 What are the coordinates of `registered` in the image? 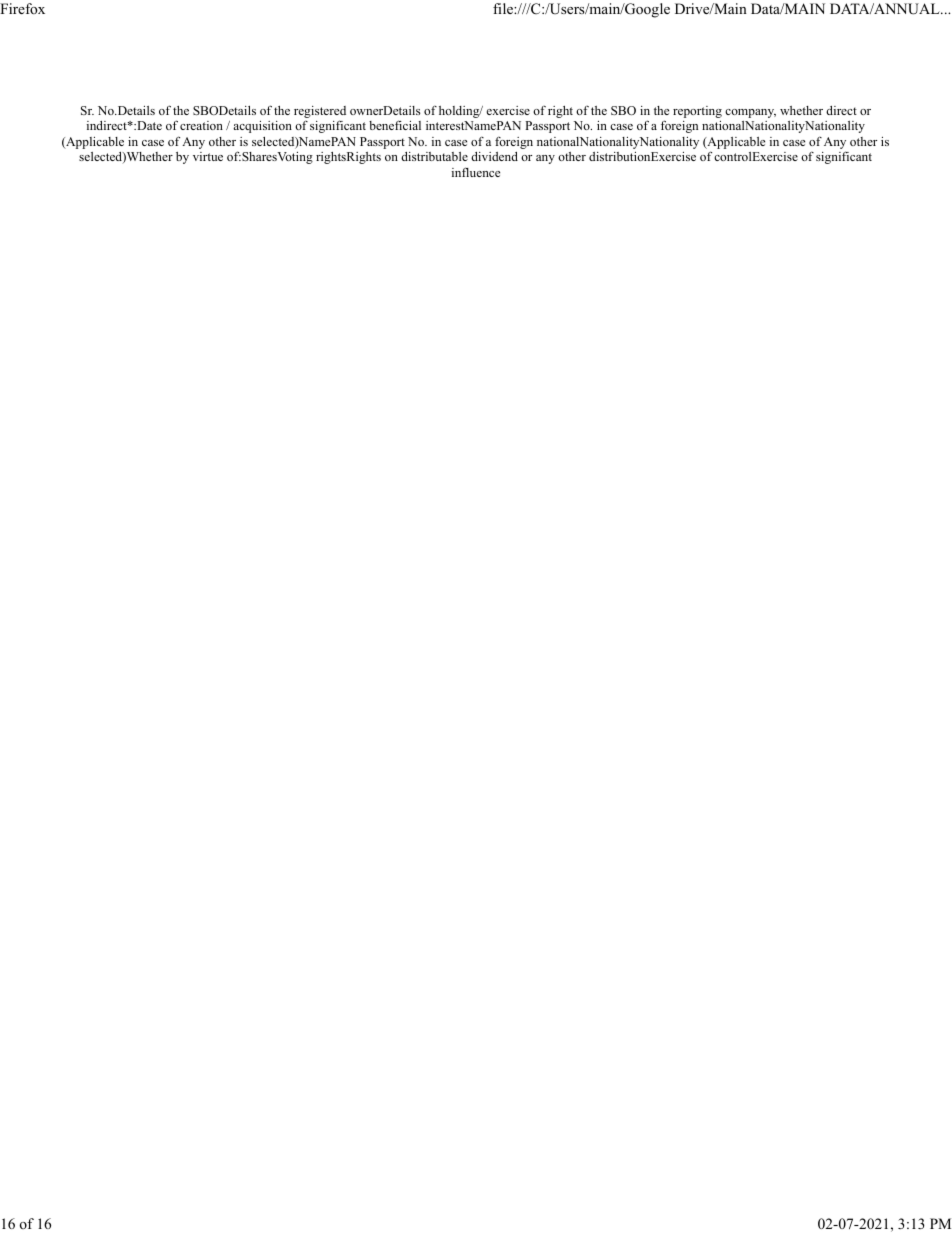 It's located at (320, 112).
